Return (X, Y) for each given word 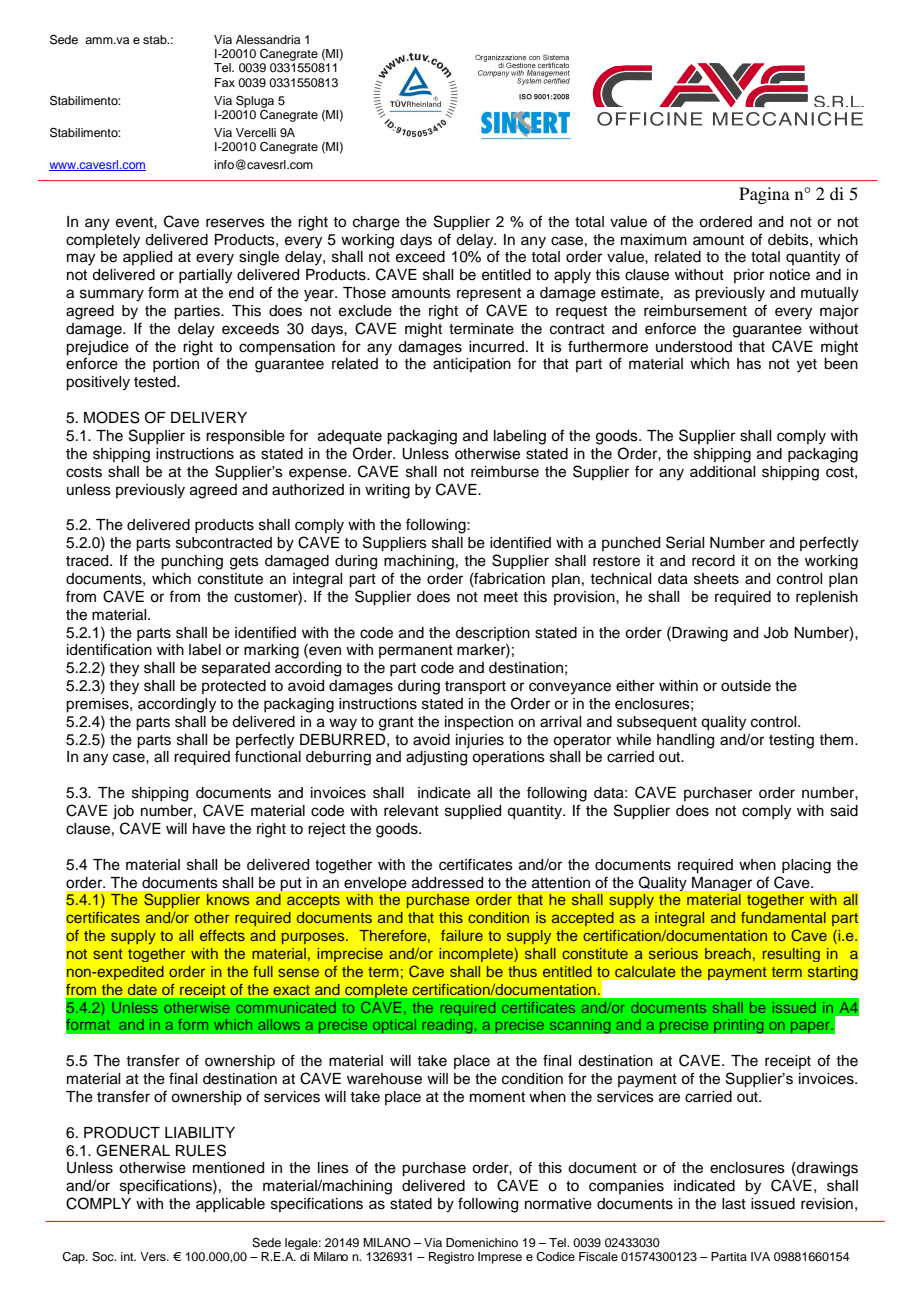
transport (475, 687)
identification (109, 649)
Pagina (764, 195)
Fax (225, 82)
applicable (230, 1205)
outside (746, 686)
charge (376, 223)
